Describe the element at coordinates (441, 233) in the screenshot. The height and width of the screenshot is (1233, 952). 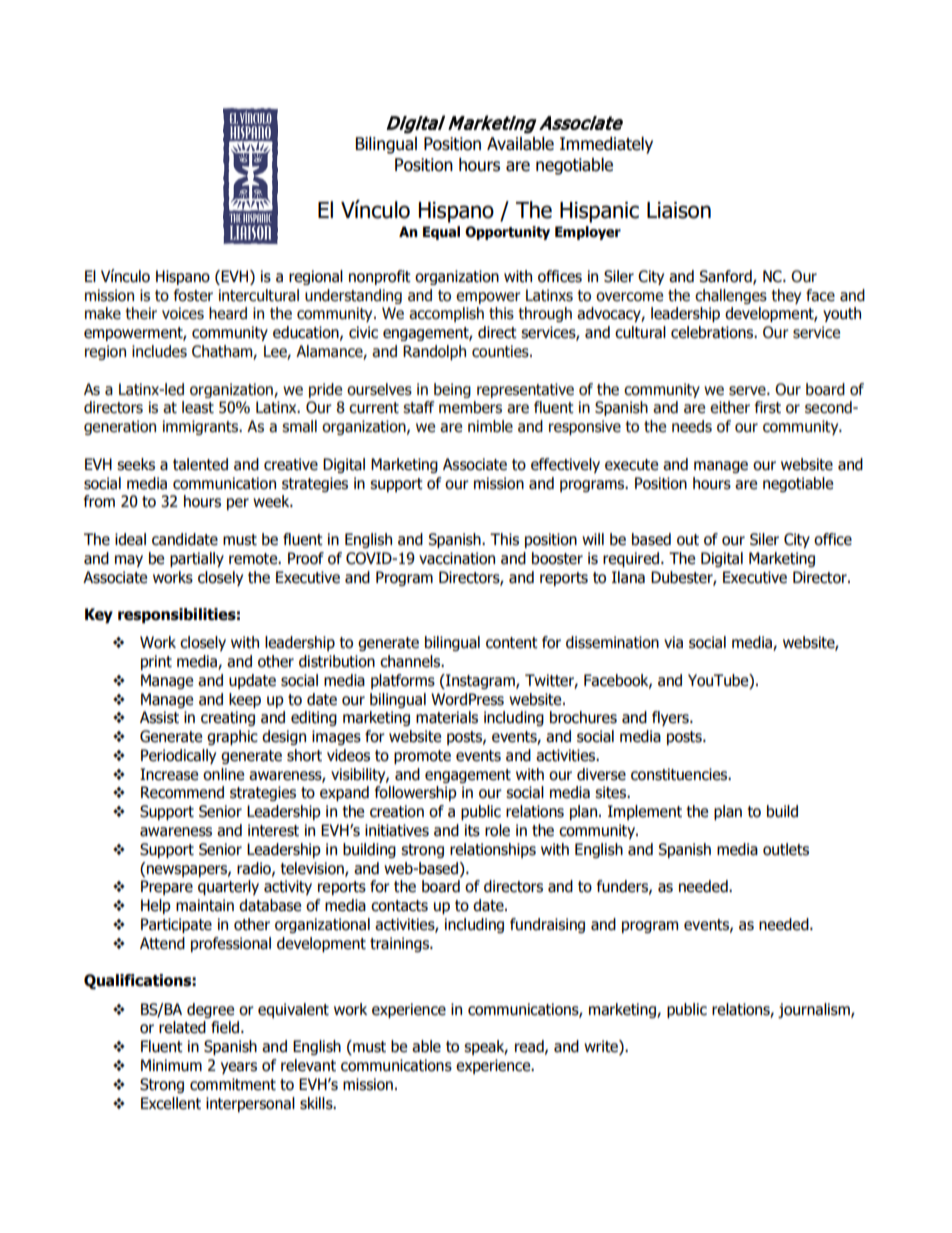
I see `Equal` at that location.
